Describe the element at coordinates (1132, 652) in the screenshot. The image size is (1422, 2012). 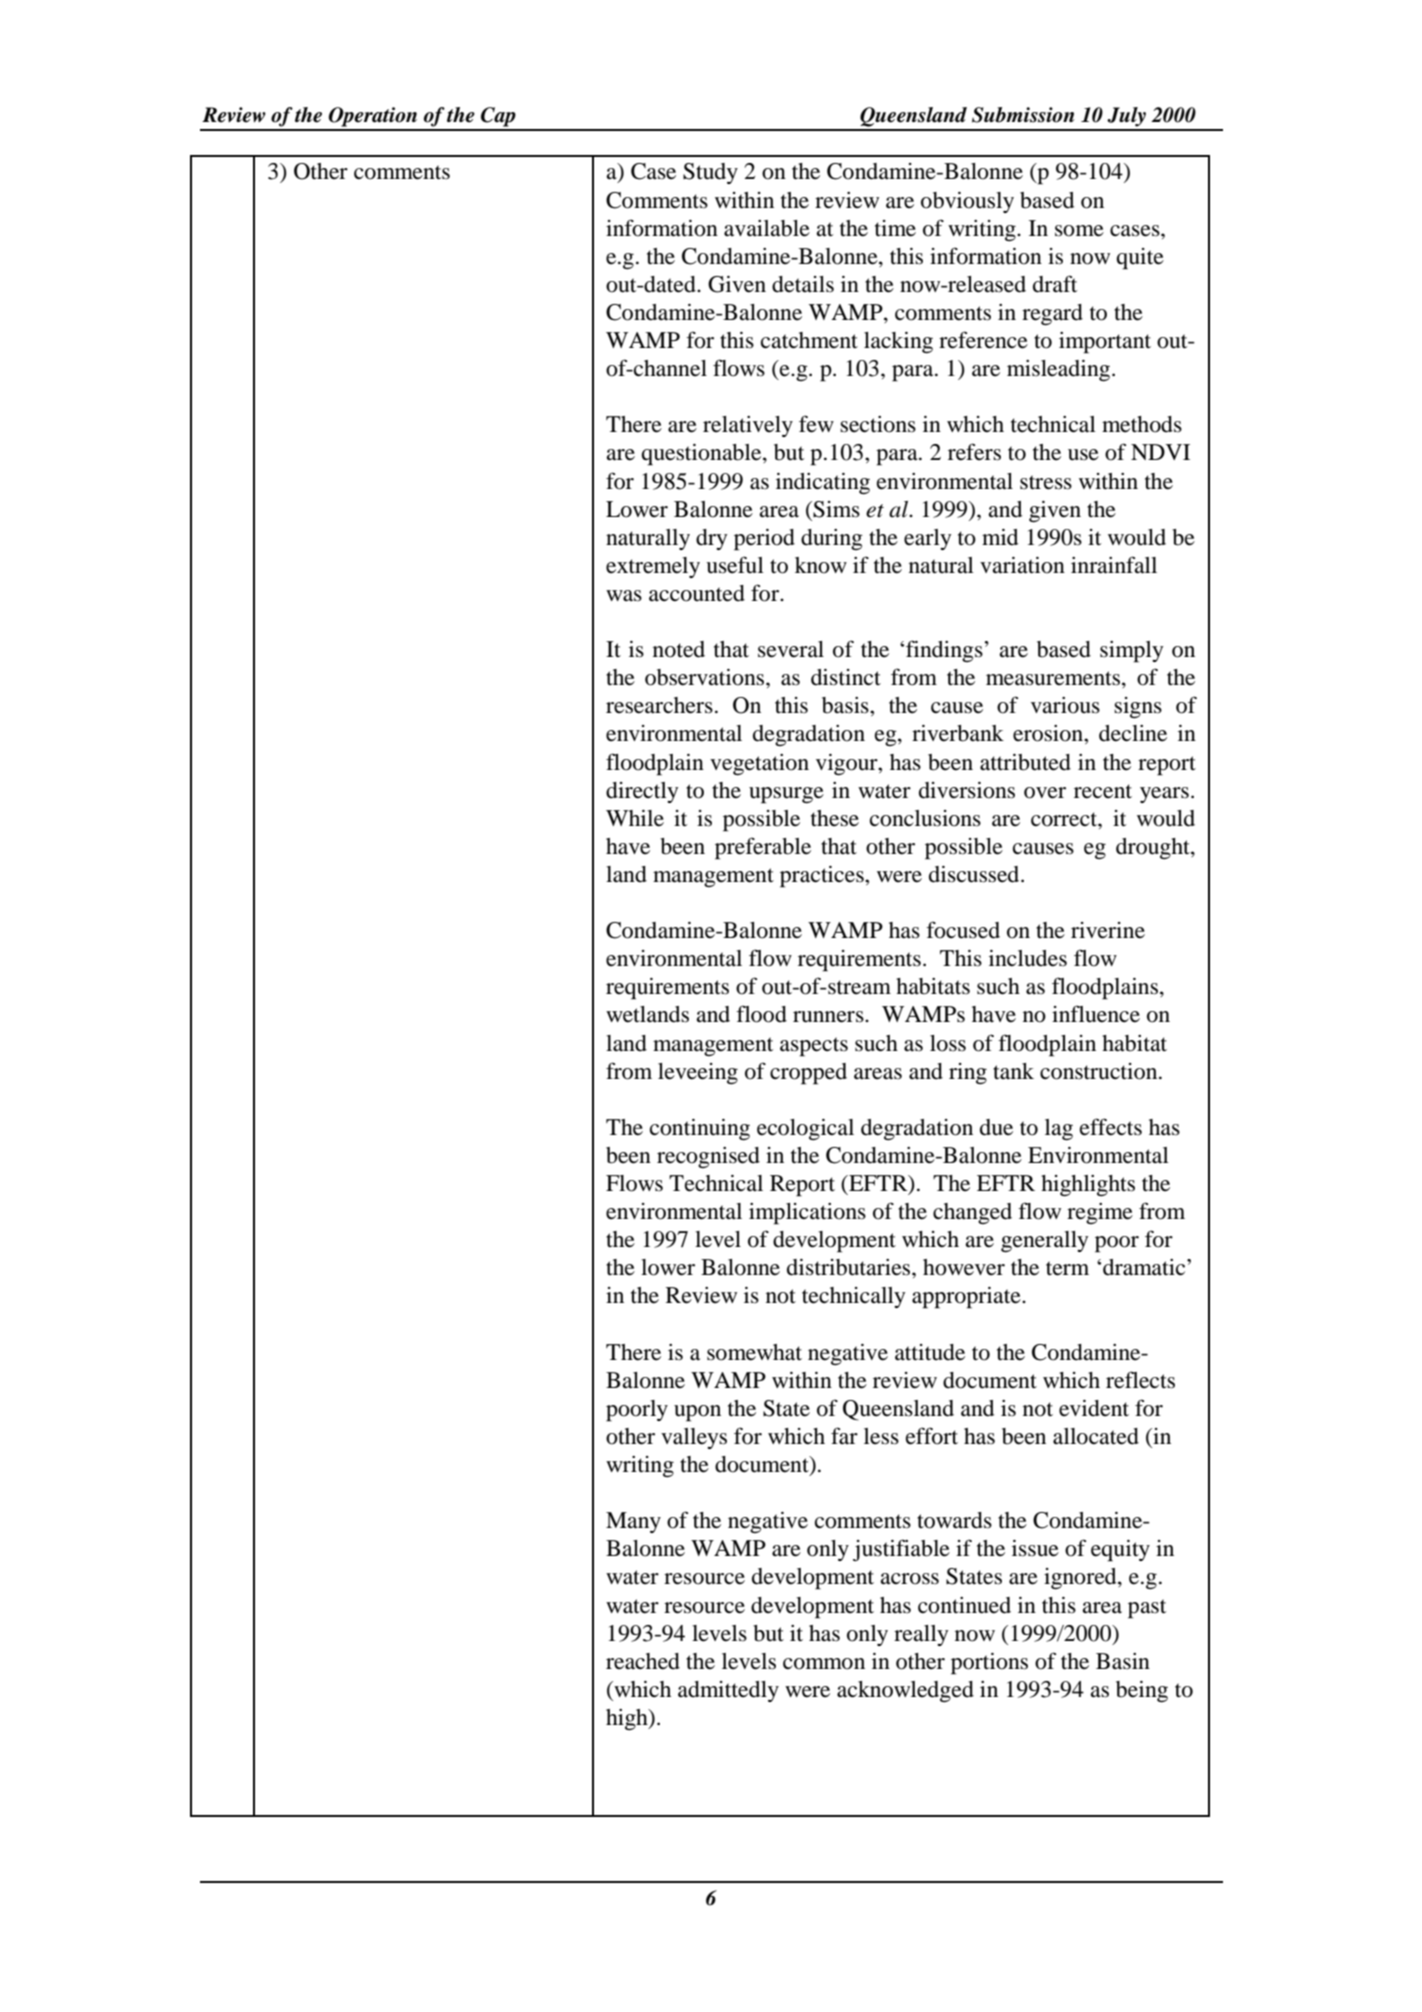
I see `simply` at that location.
